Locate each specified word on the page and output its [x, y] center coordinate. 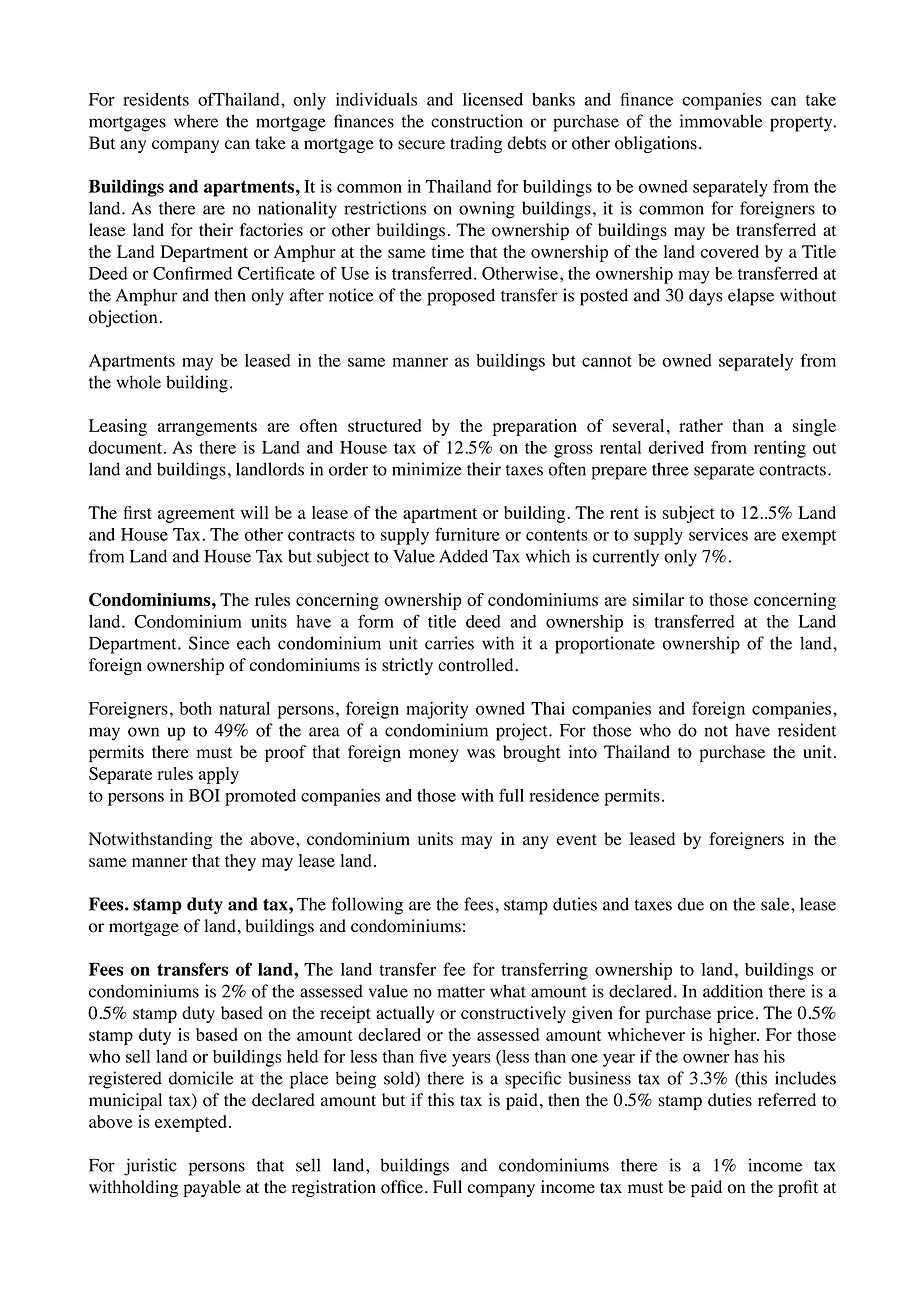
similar [658, 599]
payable [212, 1188]
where [196, 121]
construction [477, 121]
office [402, 1187]
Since [209, 643]
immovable [721, 121]
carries [449, 643]
